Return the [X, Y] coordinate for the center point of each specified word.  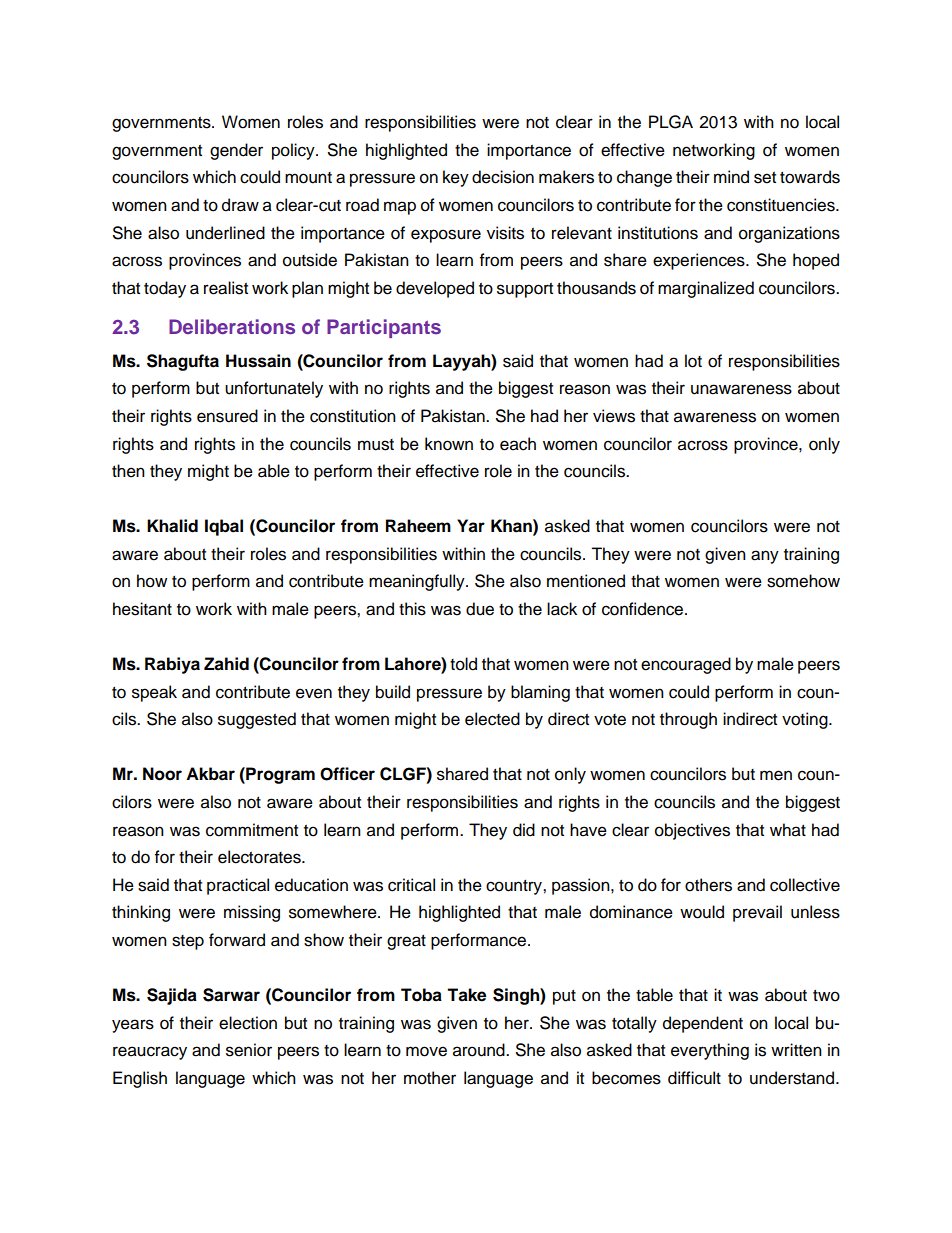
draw [240, 205]
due [480, 609]
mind [731, 177]
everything [710, 1051]
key [456, 178]
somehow [803, 581]
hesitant [142, 609]
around [480, 1050]
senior [249, 1050]
